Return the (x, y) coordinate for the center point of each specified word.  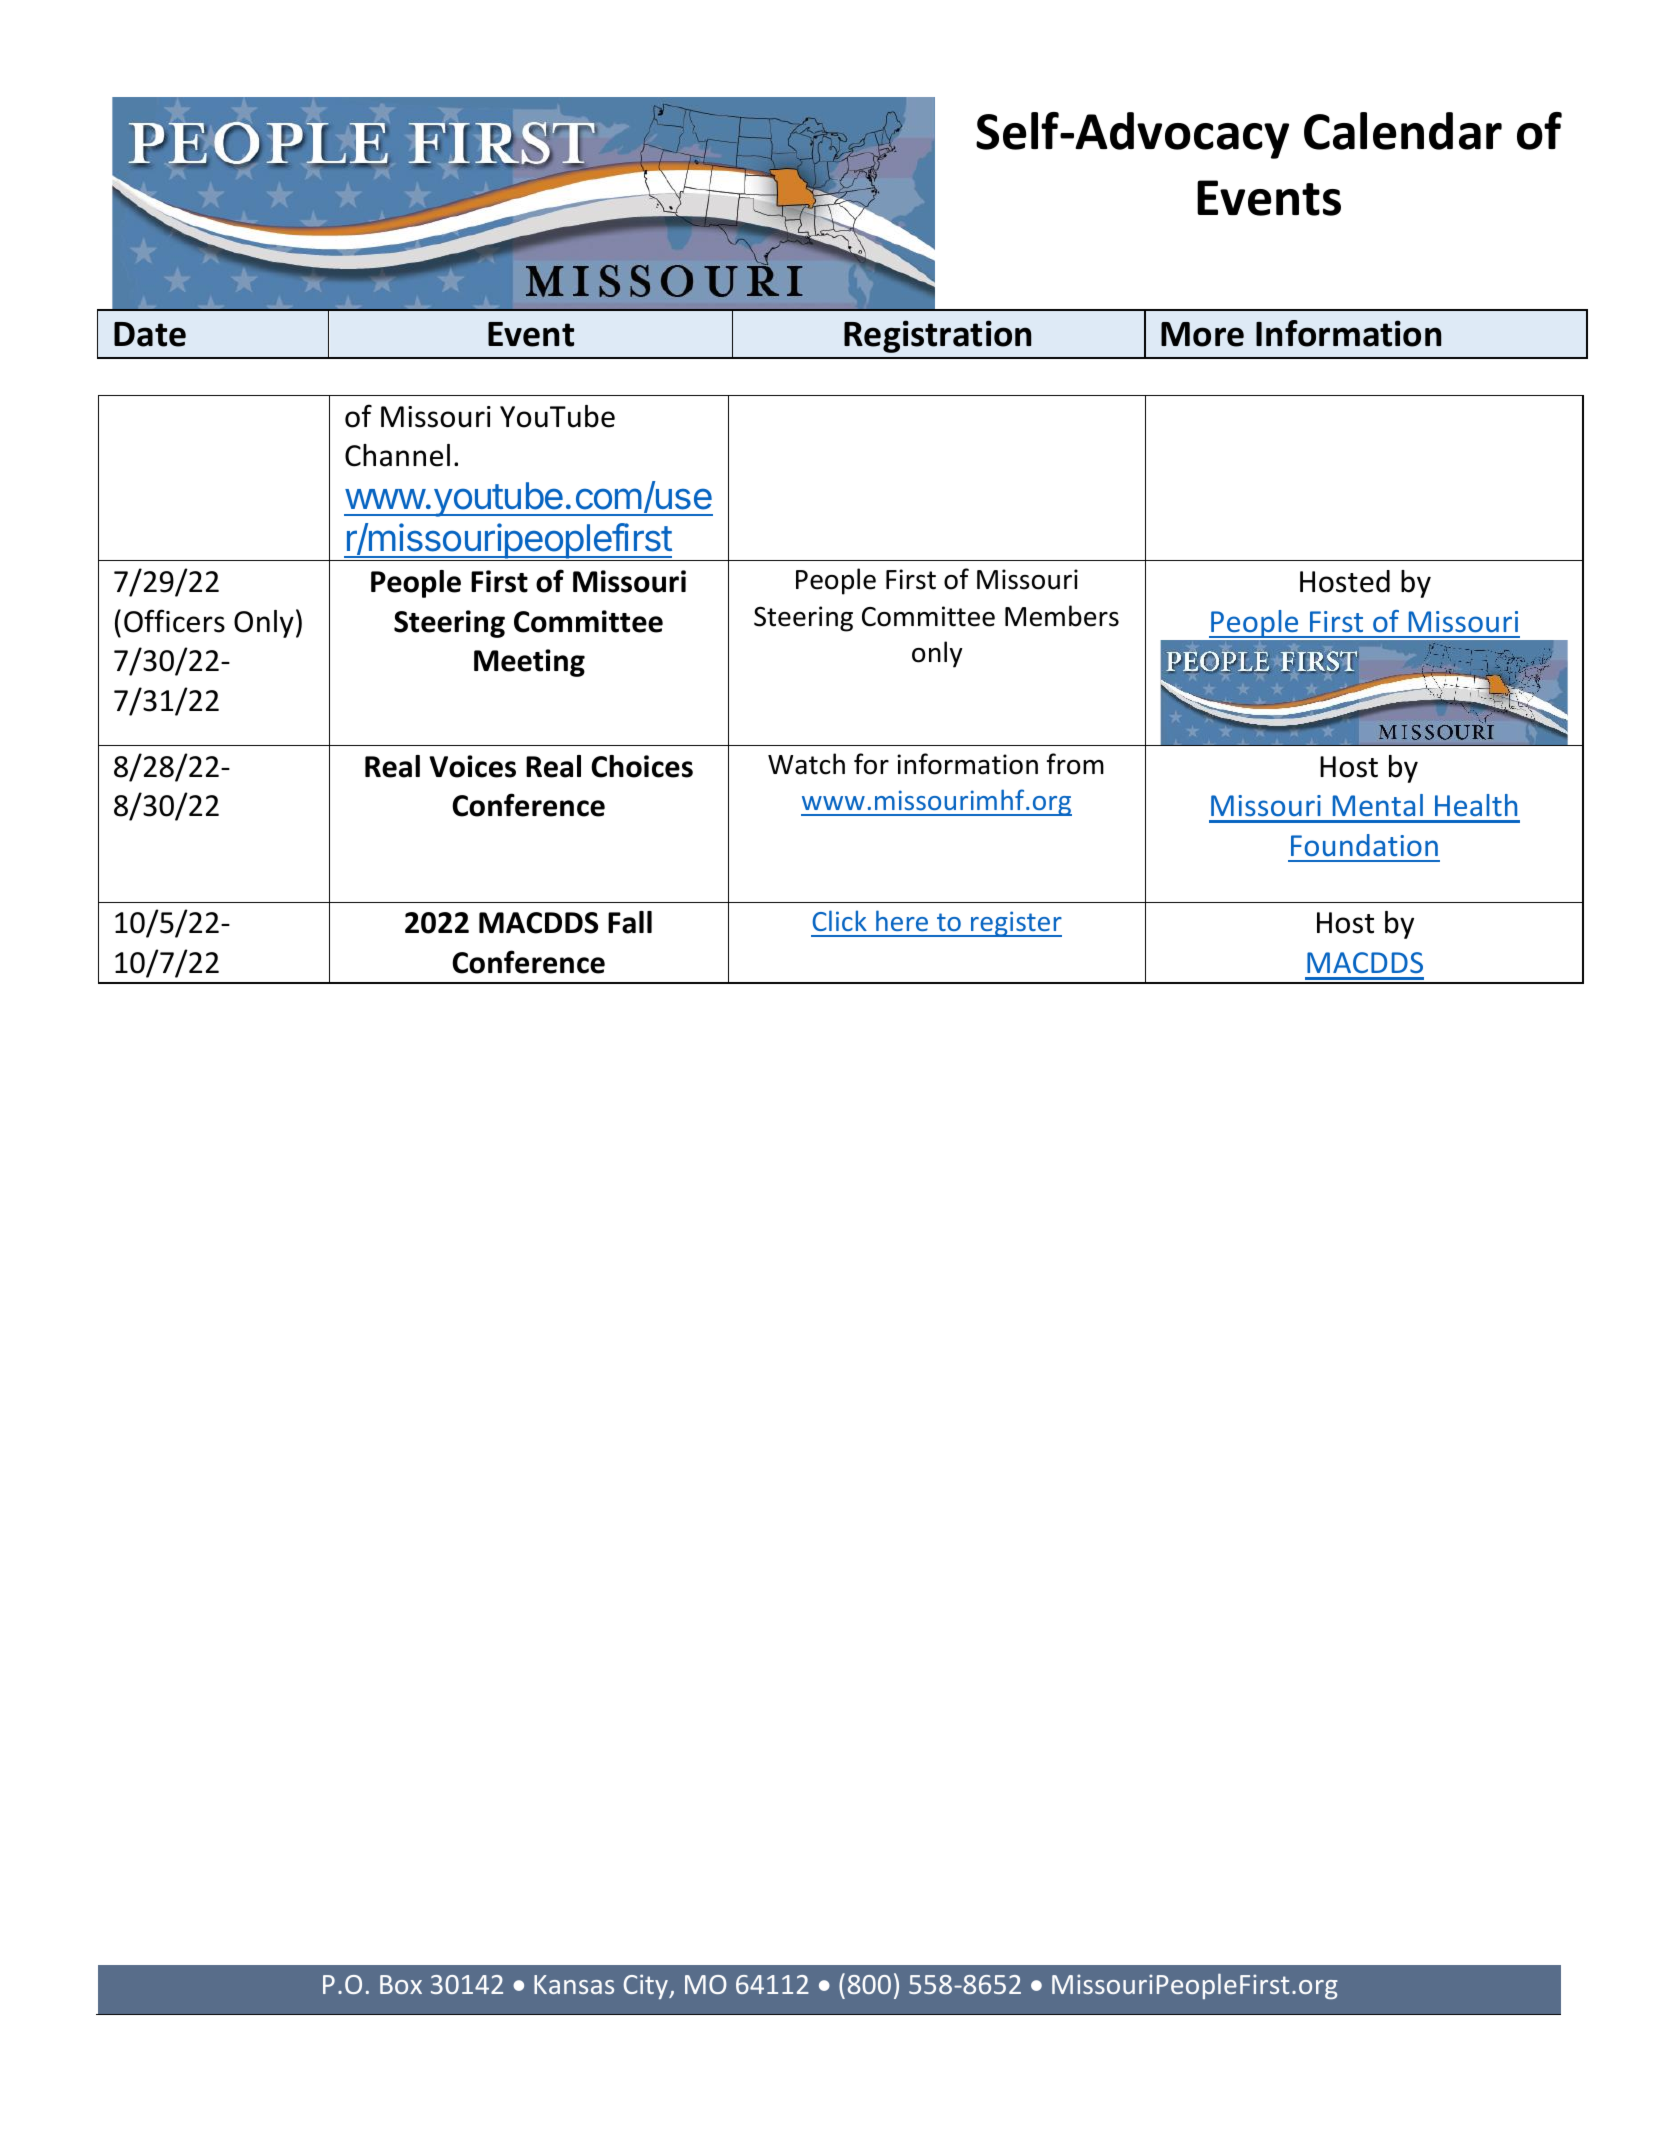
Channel (397, 455)
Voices (472, 766)
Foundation (1364, 845)
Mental (1378, 805)
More (1202, 334)
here (902, 920)
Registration (937, 336)
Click (840, 920)
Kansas (574, 1984)
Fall (630, 922)
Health (1476, 805)
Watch (806, 764)
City (647, 1986)
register (1015, 924)
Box (401, 1984)
